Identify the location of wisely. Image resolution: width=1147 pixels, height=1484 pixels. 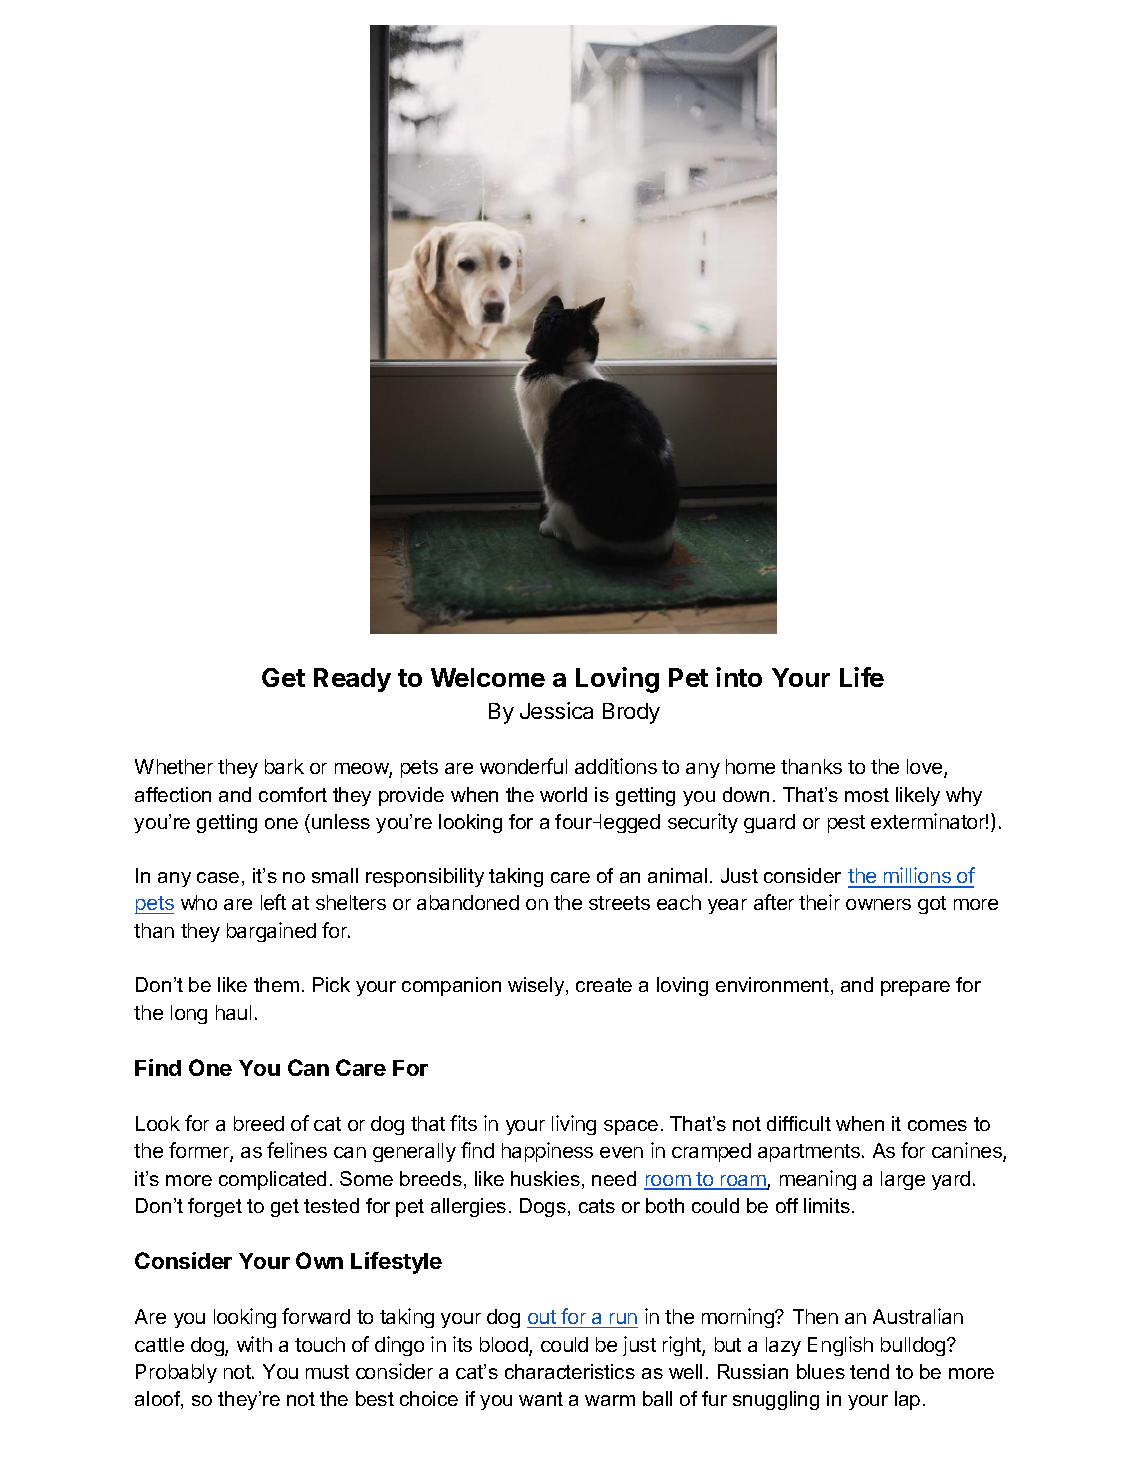
(537, 986).
